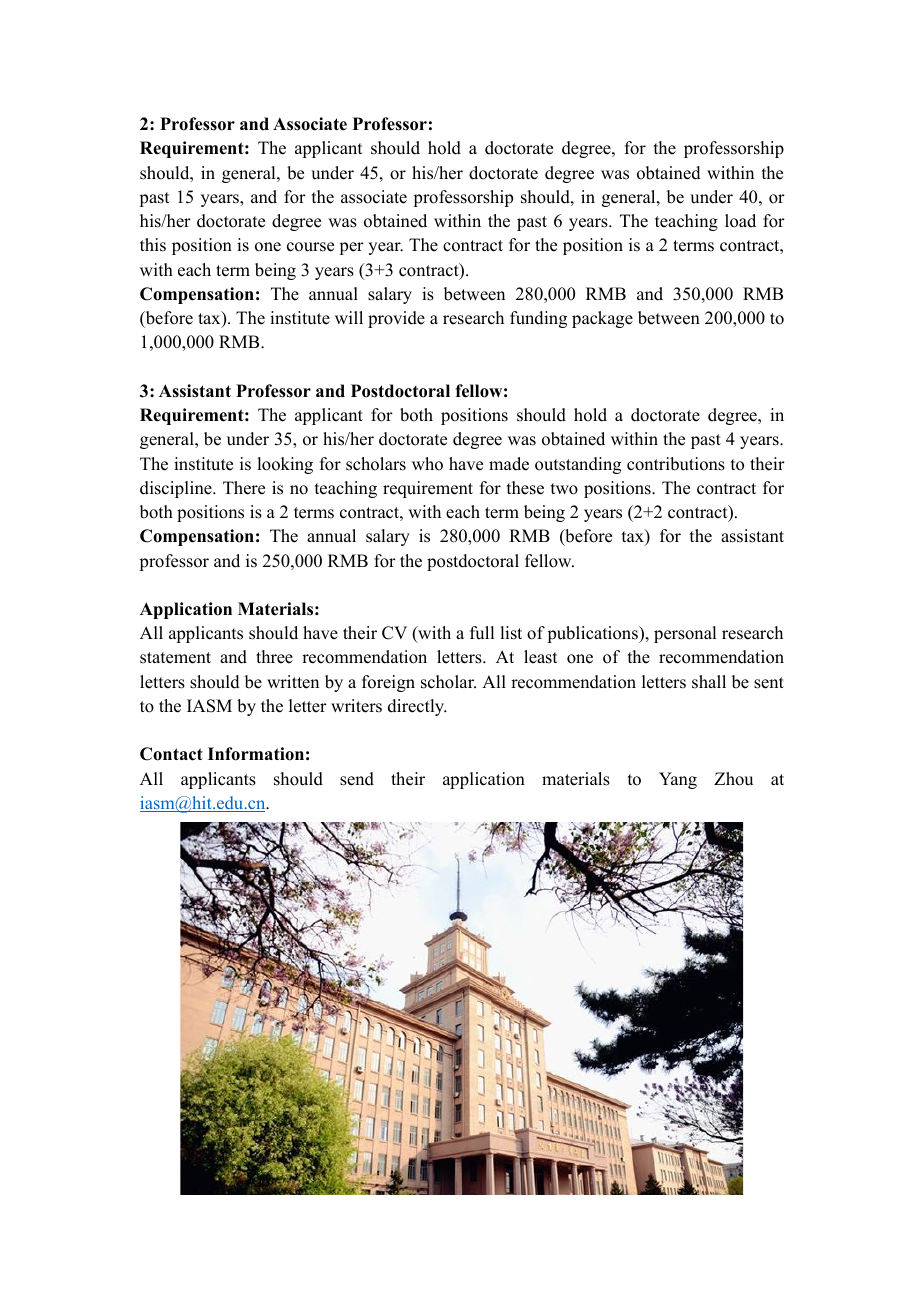  I want to click on personal, so click(685, 634).
